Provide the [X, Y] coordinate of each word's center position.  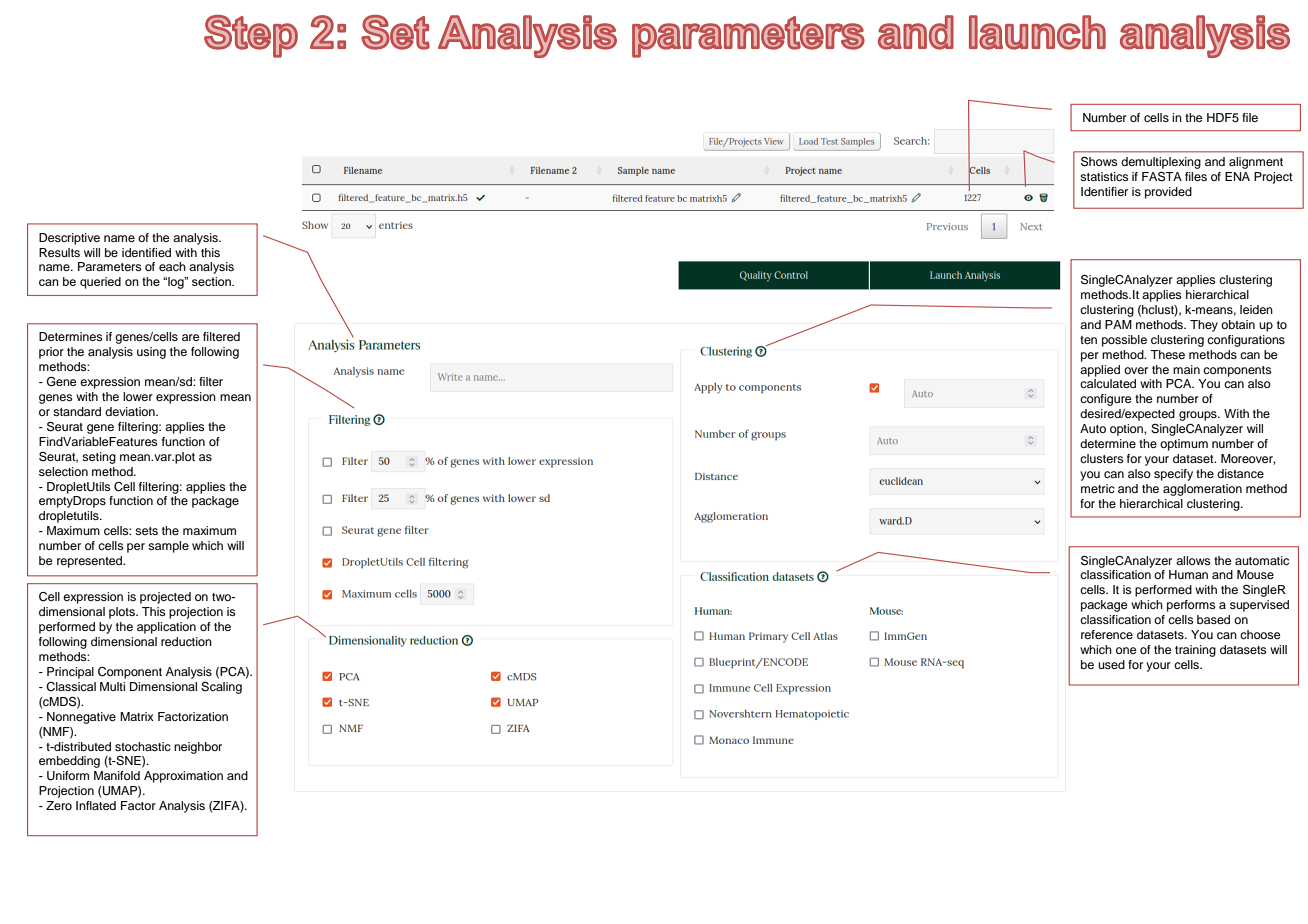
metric [1098, 488]
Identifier [1104, 191]
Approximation [183, 777]
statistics [1104, 176]
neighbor [198, 748]
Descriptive [69, 239]
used [1111, 664]
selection [63, 471]
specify [1173, 475]
